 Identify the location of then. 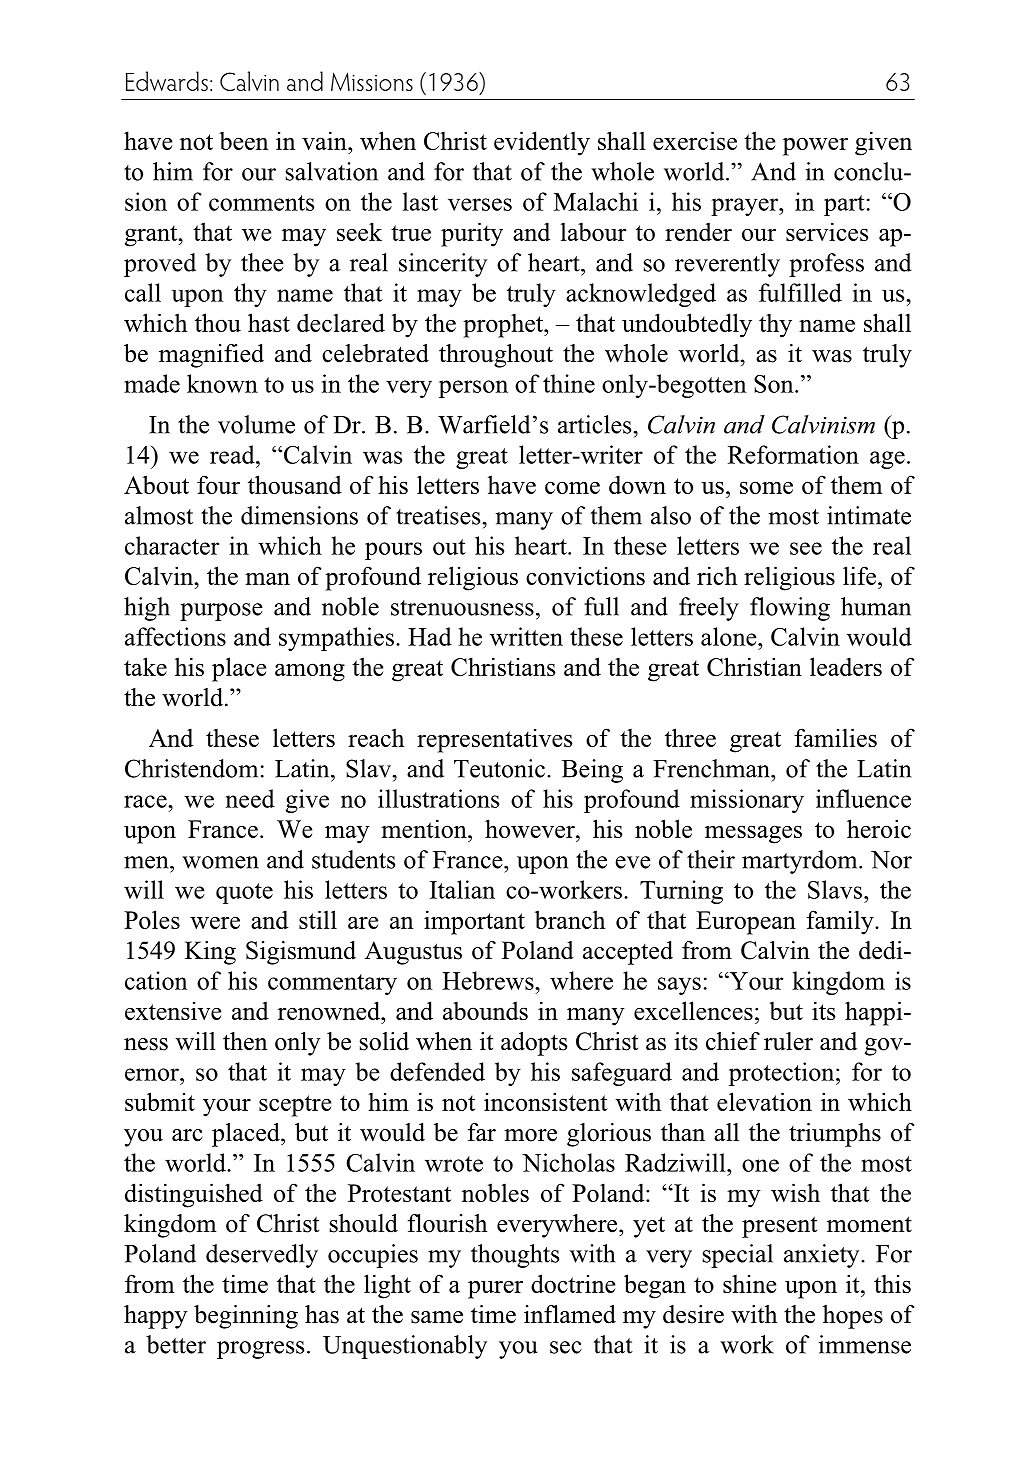
(245, 1041).
